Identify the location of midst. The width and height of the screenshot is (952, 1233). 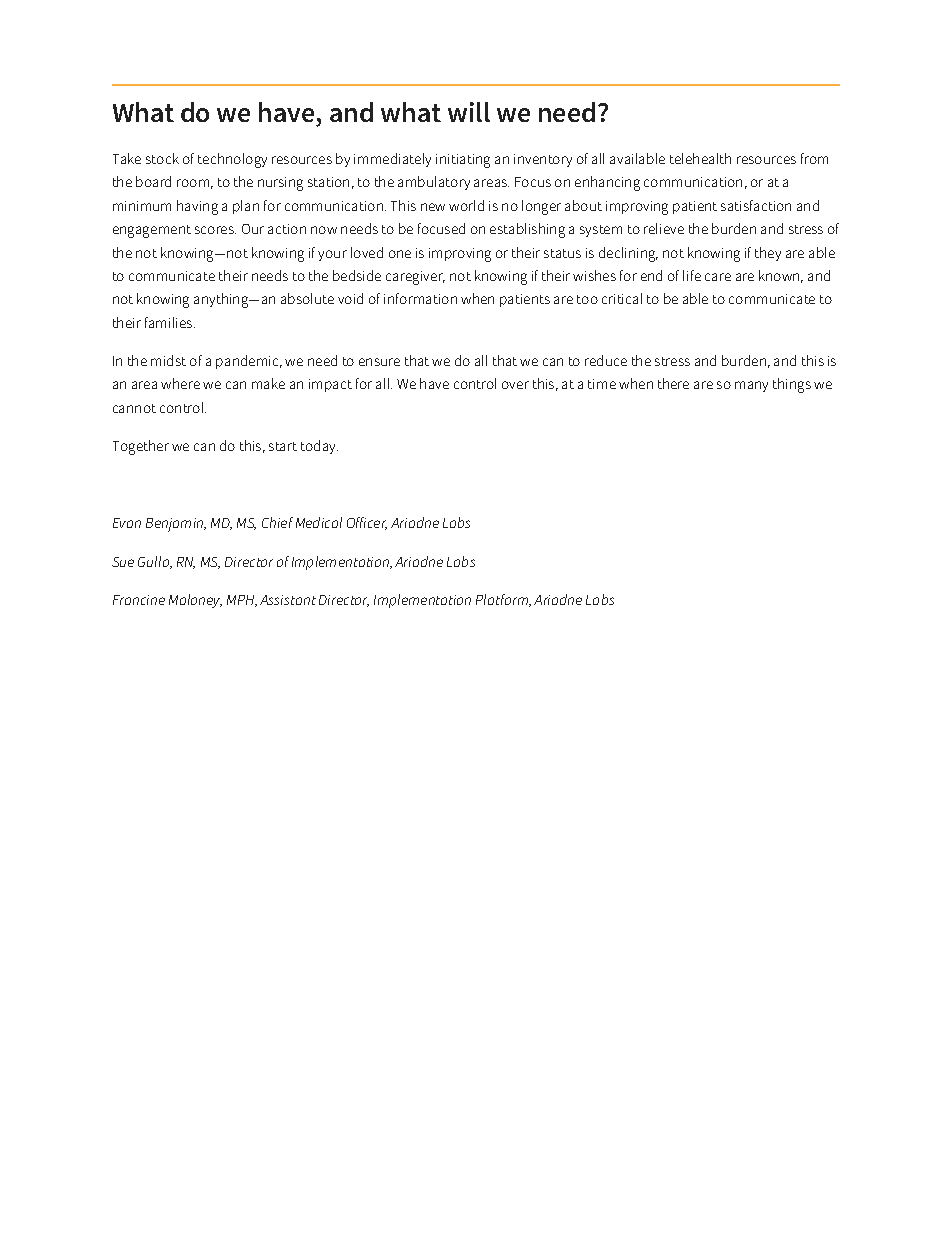
(168, 360).
